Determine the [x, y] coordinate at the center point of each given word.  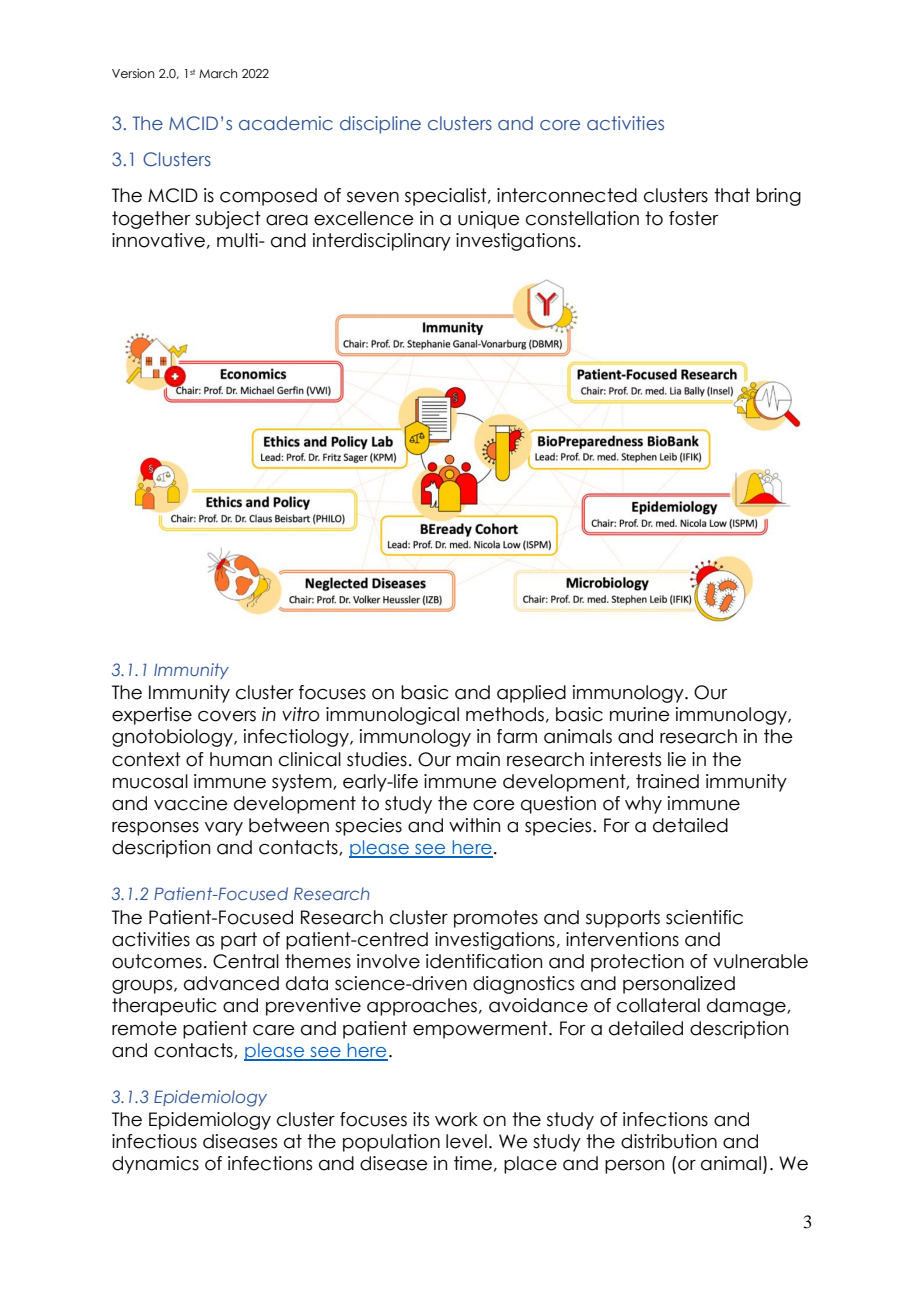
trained [667, 781]
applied [531, 694]
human [241, 759]
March [218, 73]
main [478, 759]
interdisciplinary [382, 242]
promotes [496, 919]
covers [227, 716]
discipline [380, 125]
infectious [154, 1141]
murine [640, 714]
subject [228, 220]
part [239, 941]
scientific [704, 917]
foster [693, 218]
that [732, 195]
